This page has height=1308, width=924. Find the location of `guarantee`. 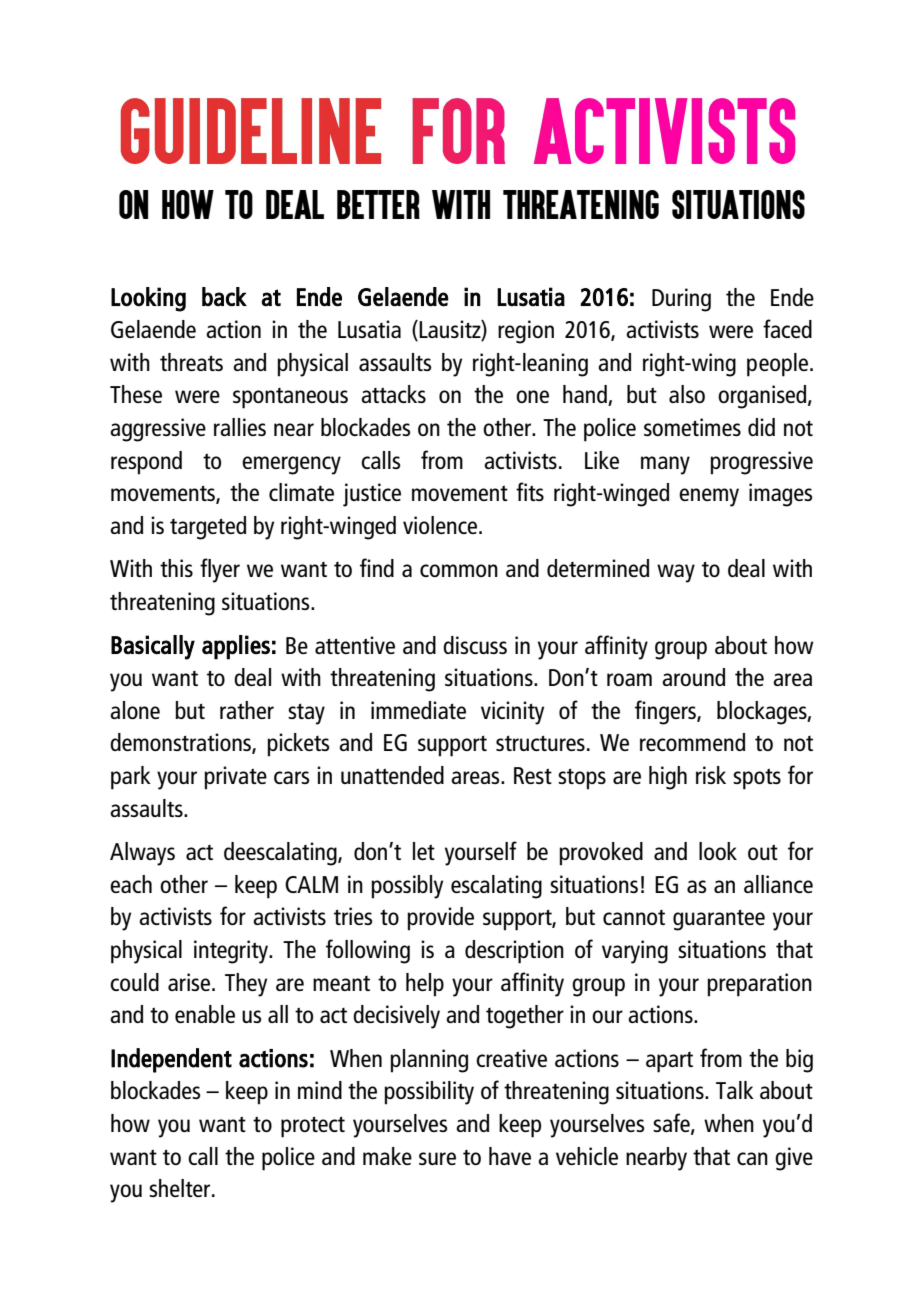

guarantee is located at coordinates (719, 920).
